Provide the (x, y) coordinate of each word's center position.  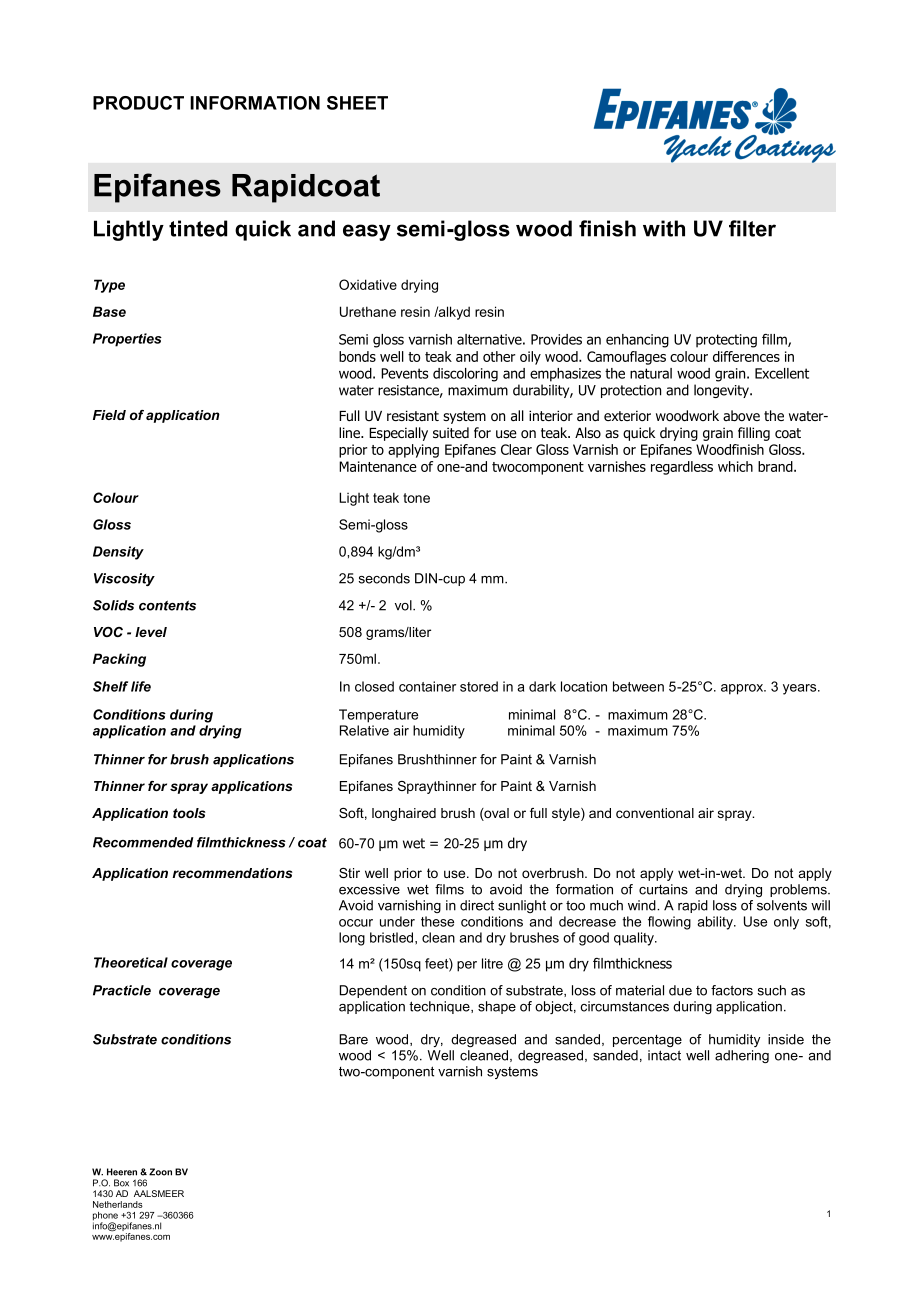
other (499, 356)
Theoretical (131, 962)
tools (189, 813)
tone (416, 498)
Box (121, 1183)
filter (752, 228)
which (735, 466)
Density (118, 553)
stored (479, 686)
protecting (726, 341)
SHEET (357, 103)
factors (732, 990)
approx (743, 689)
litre (492, 963)
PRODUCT (138, 103)
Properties (127, 340)
